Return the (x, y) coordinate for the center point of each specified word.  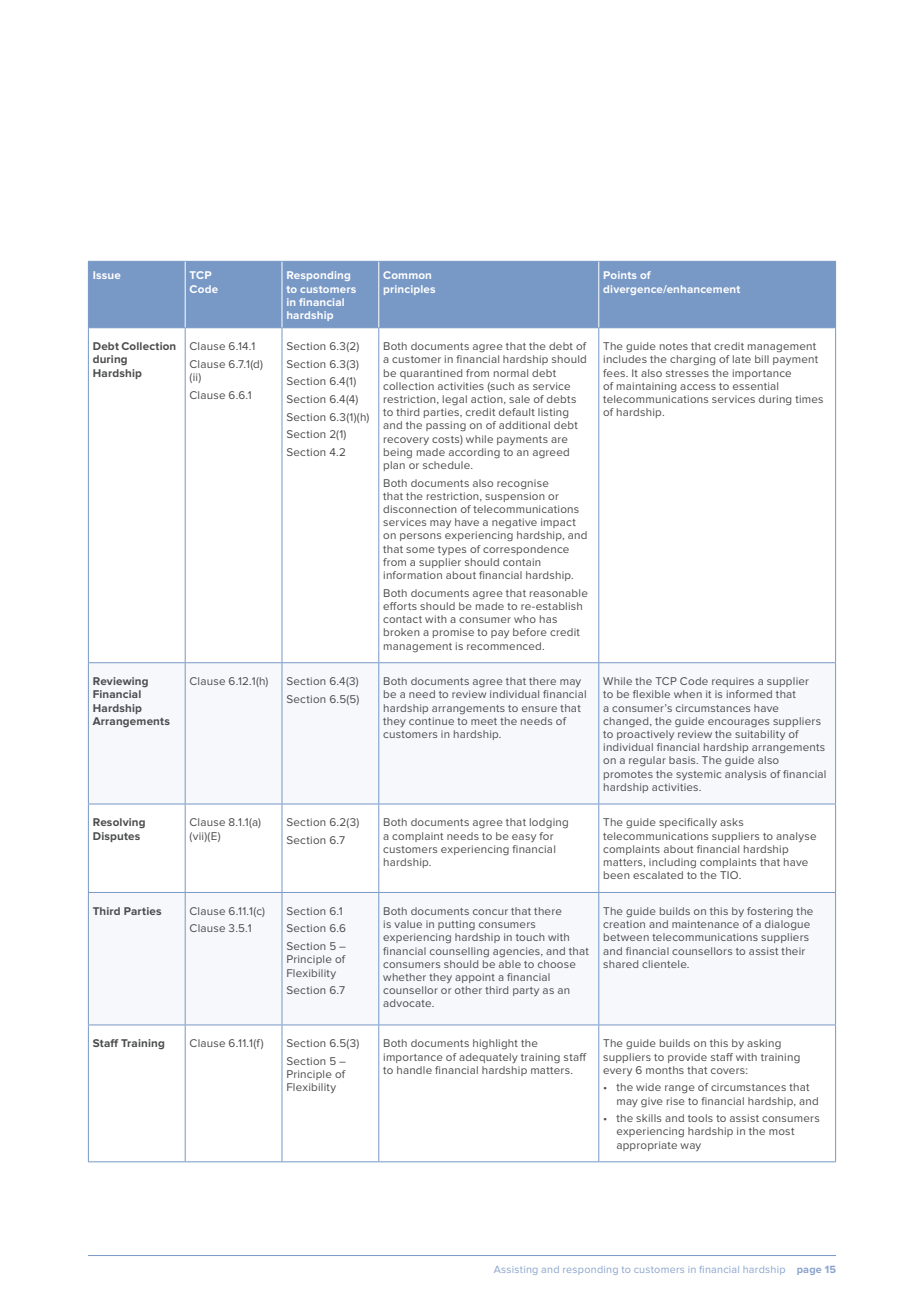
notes (674, 346)
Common (407, 275)
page (809, 1271)
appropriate (647, 1146)
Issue (106, 275)
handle (414, 1070)
